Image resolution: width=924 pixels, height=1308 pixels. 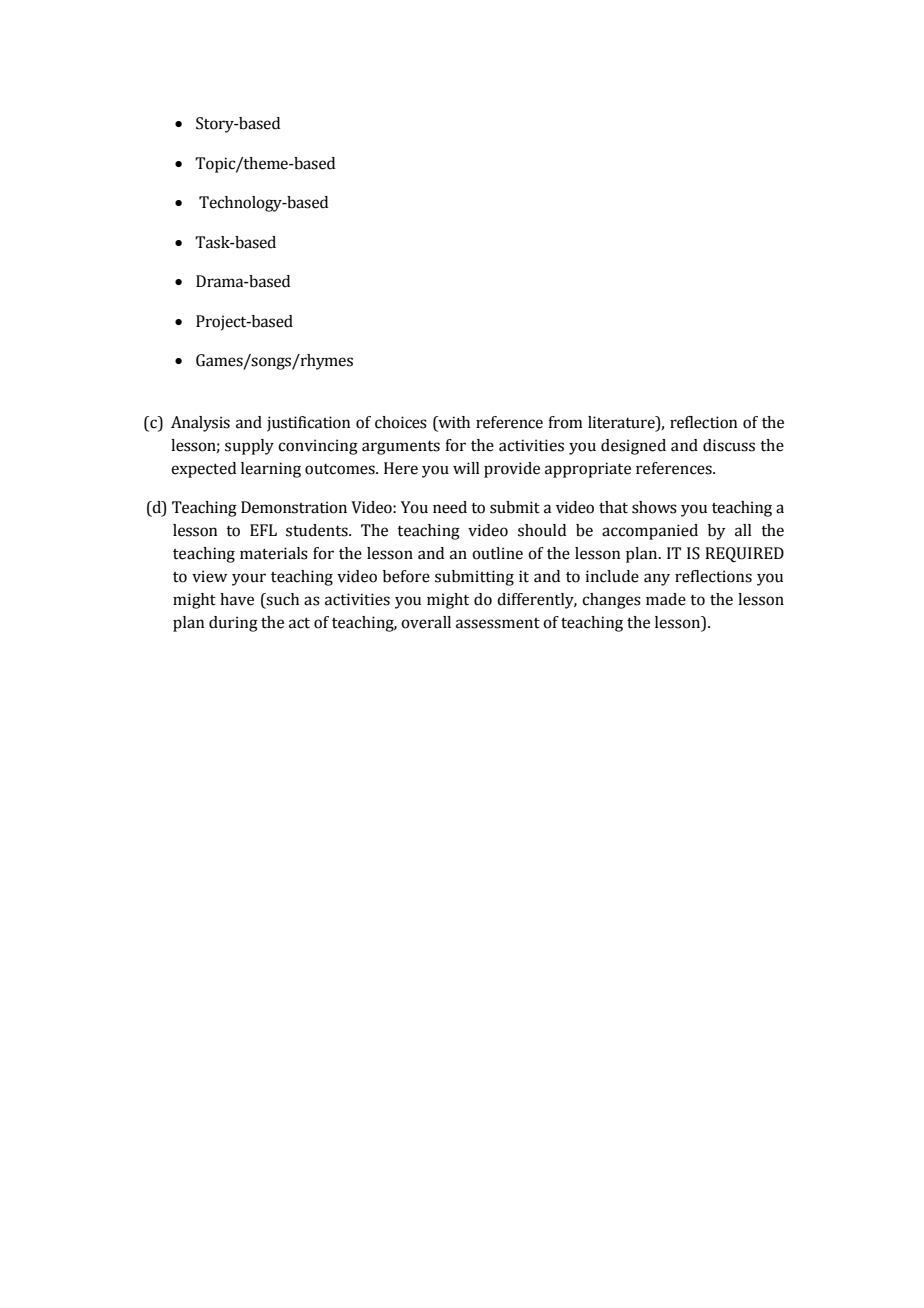 I want to click on assessment, so click(x=498, y=623).
